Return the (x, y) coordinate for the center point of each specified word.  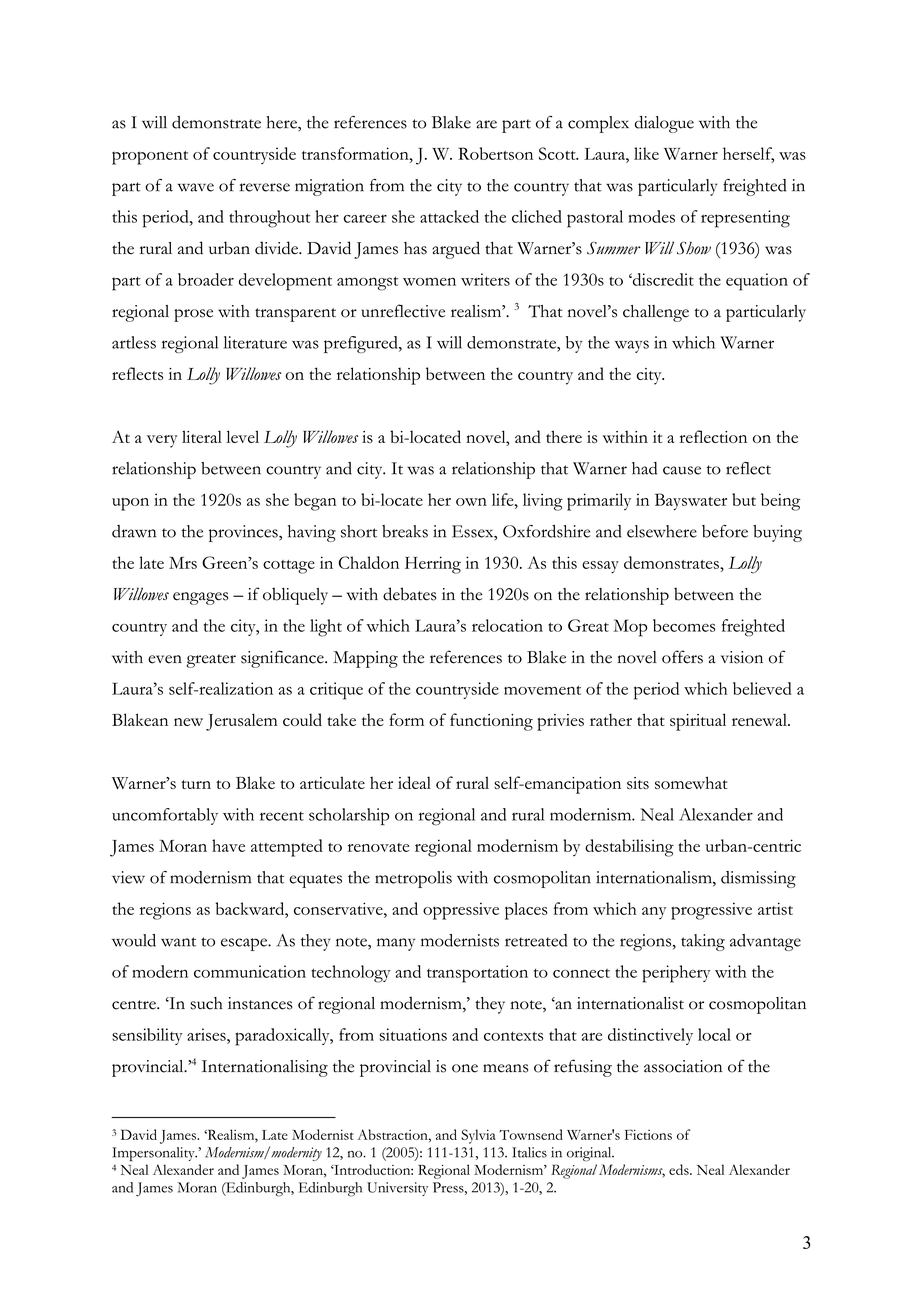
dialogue (664, 124)
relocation (507, 625)
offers (682, 657)
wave (195, 187)
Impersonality (154, 1154)
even (165, 659)
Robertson (495, 153)
